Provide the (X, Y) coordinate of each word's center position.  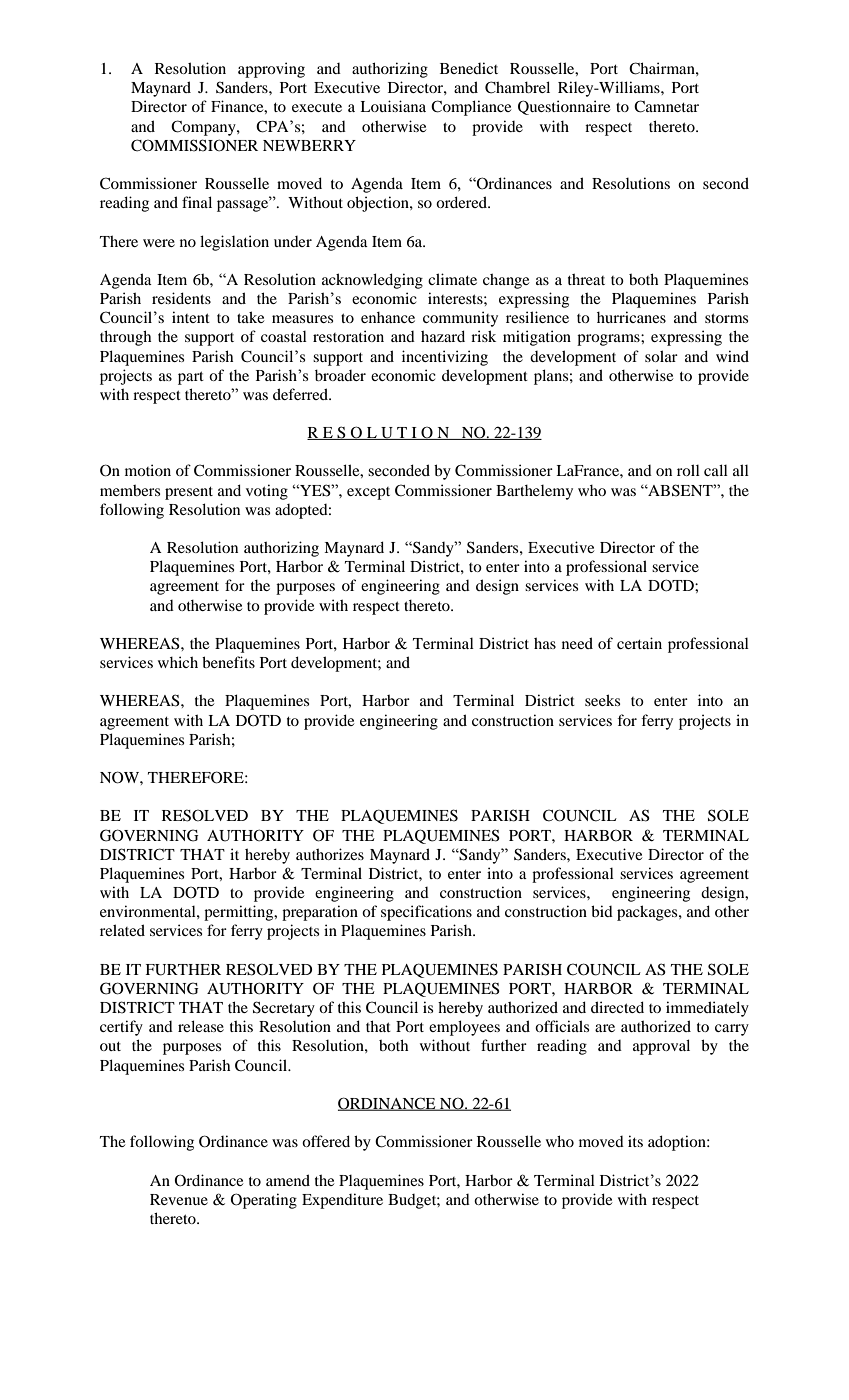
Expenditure (342, 1201)
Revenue (179, 1199)
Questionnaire (564, 107)
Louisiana (393, 106)
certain (639, 643)
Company (204, 128)
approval (661, 1047)
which (178, 662)
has (545, 643)
